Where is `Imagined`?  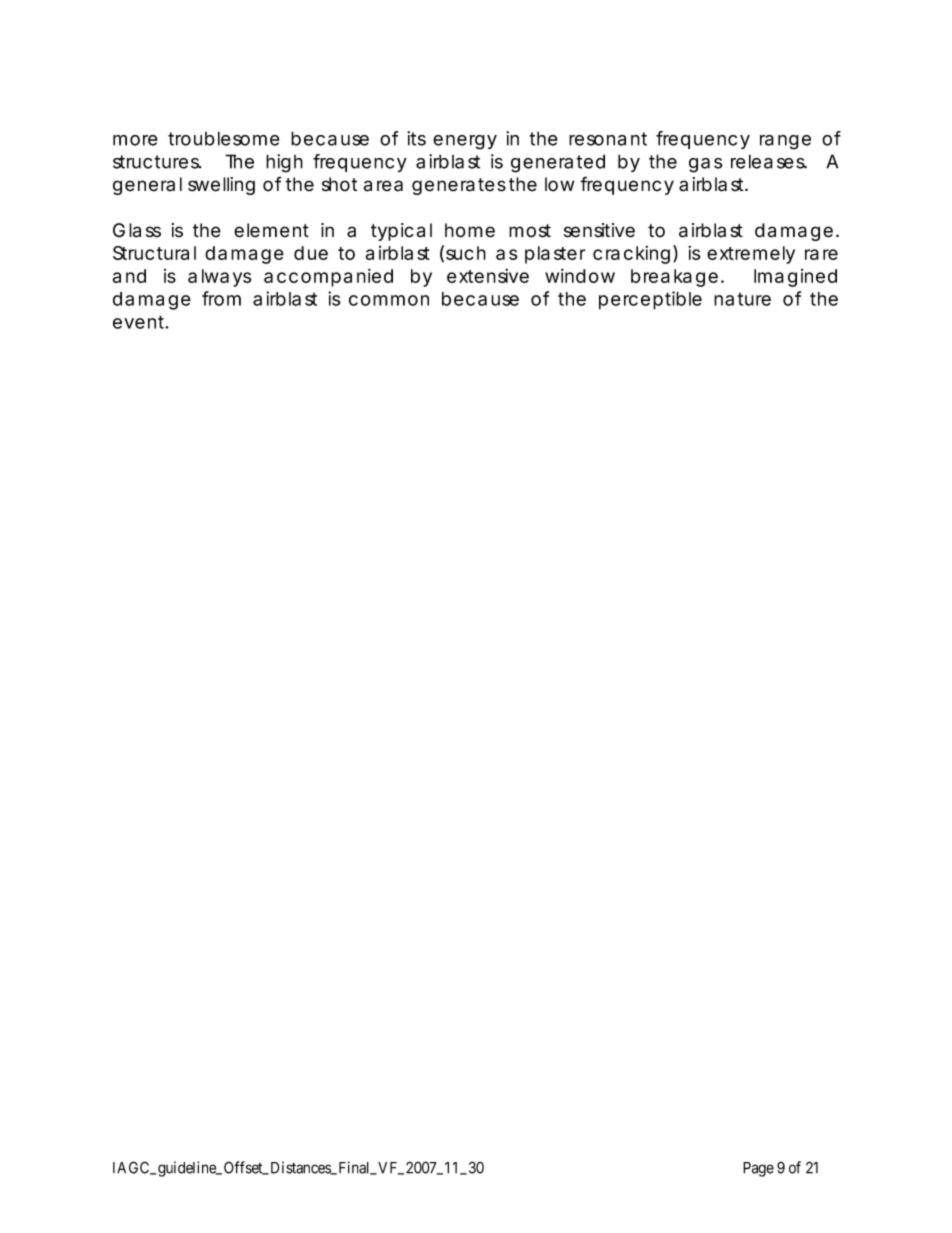 Imagined is located at coordinates (795, 278).
